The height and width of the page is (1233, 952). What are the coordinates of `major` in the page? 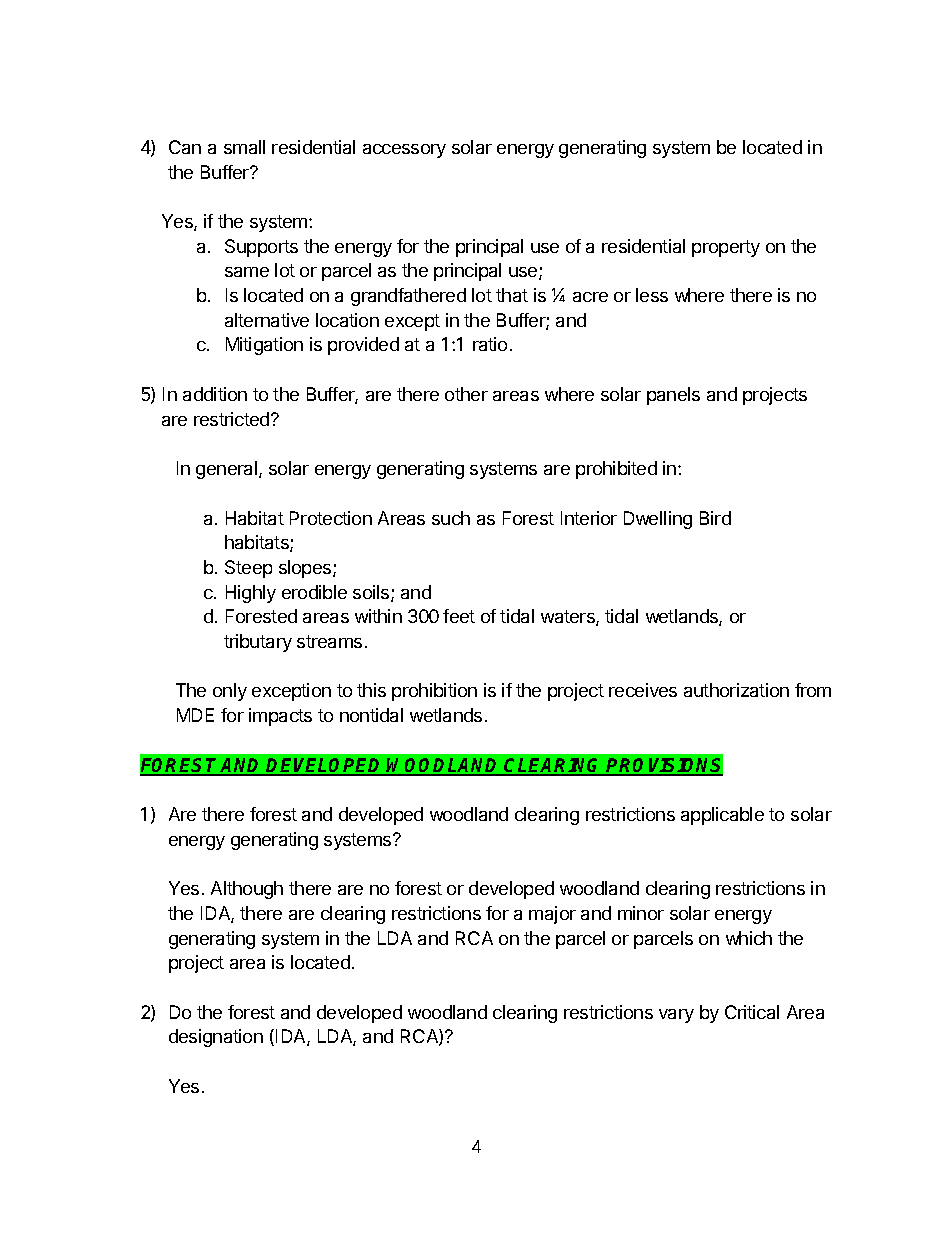 It's located at (552, 915).
